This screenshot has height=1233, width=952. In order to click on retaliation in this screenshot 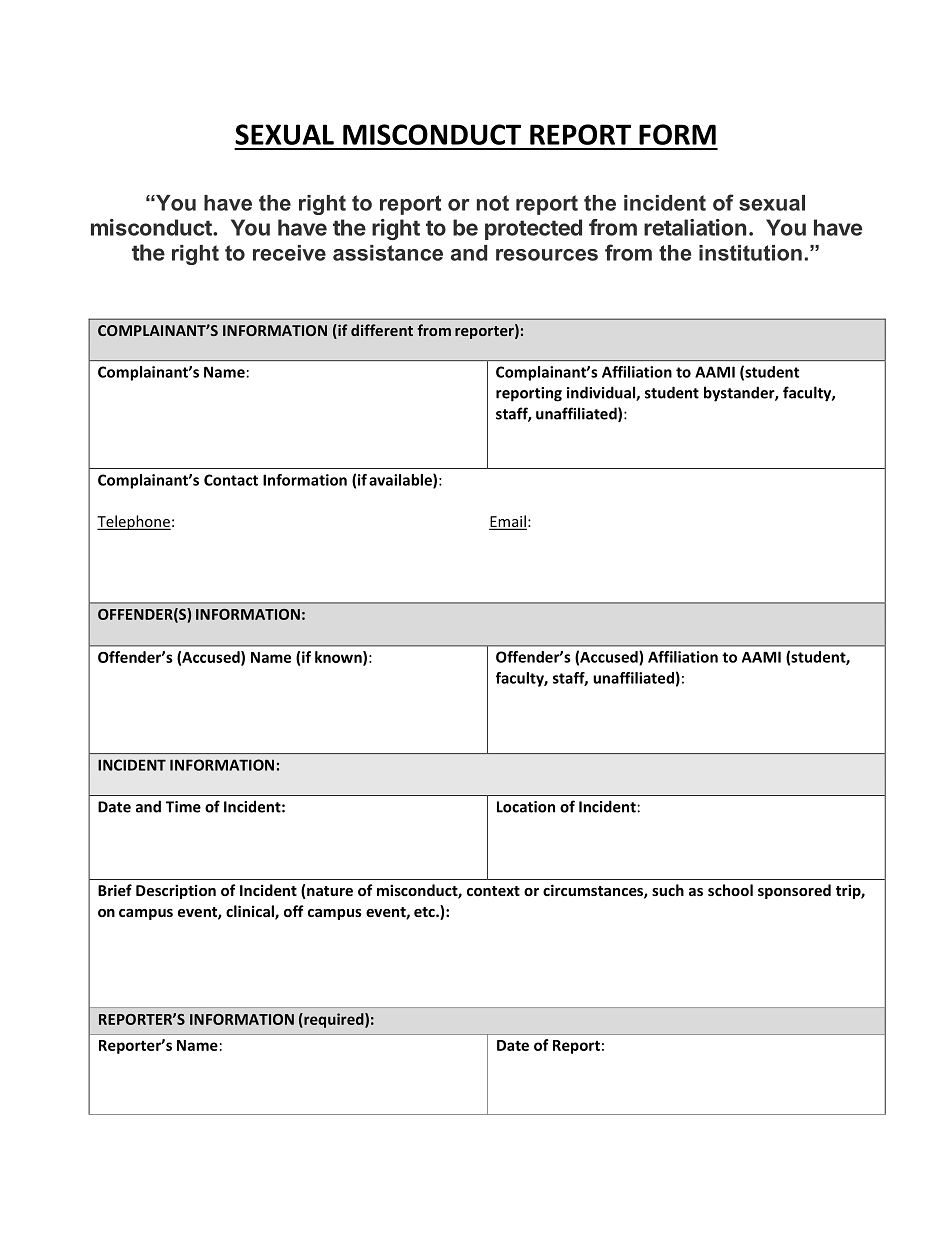, I will do `click(695, 227)`.
